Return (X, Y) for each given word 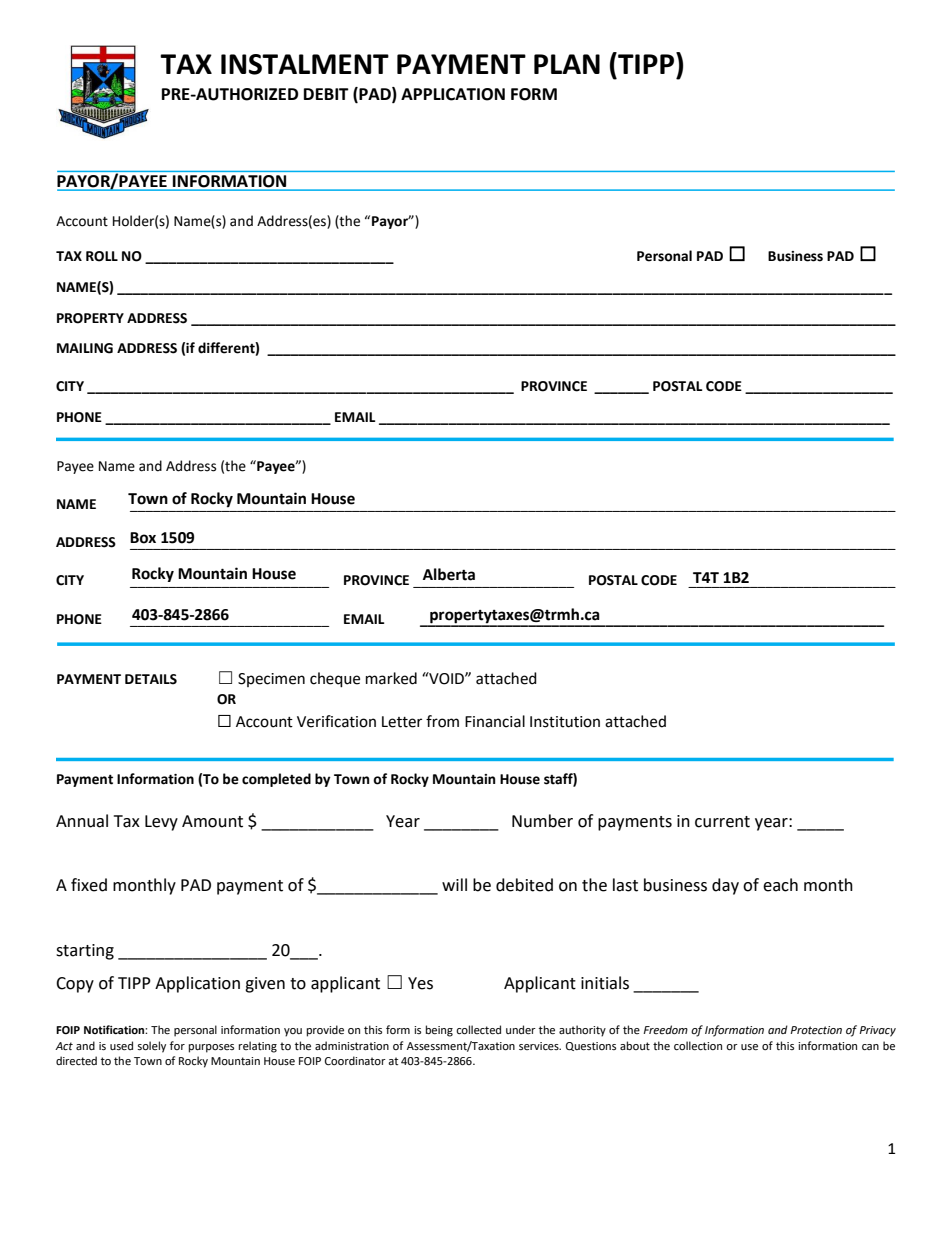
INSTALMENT (305, 64)
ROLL (102, 256)
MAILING (85, 348)
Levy (161, 823)
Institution (565, 722)
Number (542, 821)
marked (391, 678)
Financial (495, 721)
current (722, 822)
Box (143, 538)
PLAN (567, 64)
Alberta (449, 574)
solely (151, 1047)
